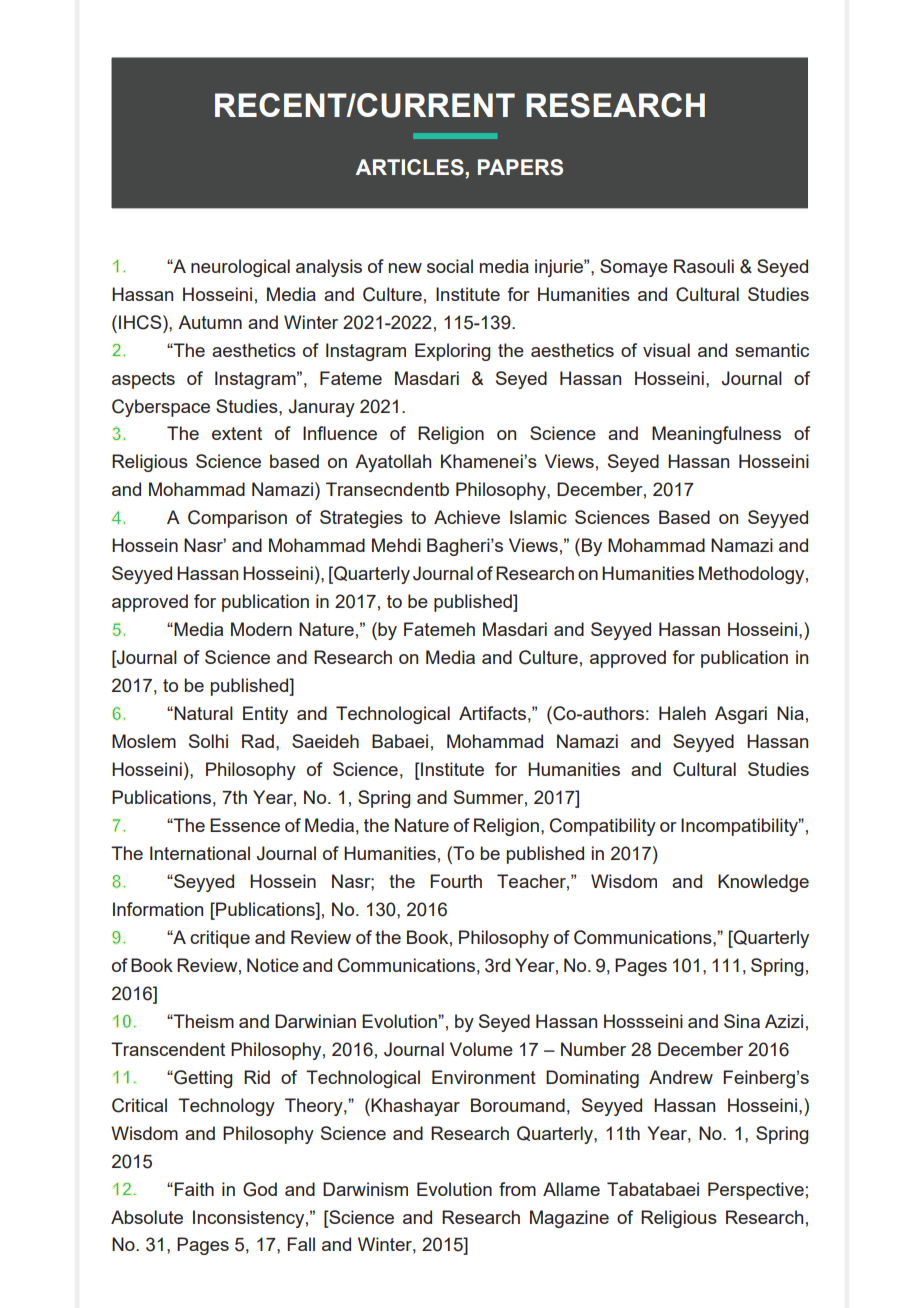  Describe the element at coordinates (666, 350) in the page. I see `visual` at that location.
